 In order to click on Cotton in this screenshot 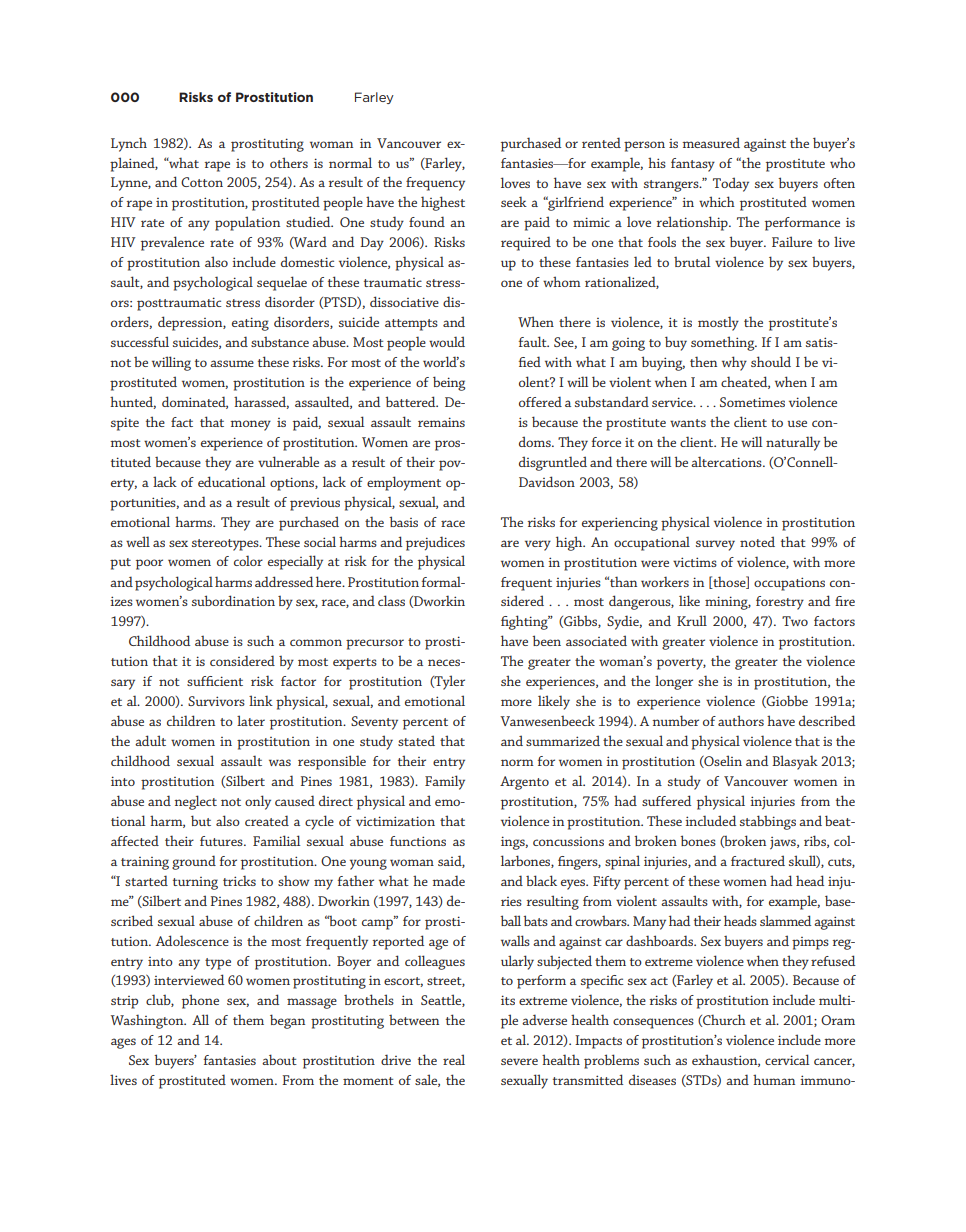, I will do `click(202, 182)`.
